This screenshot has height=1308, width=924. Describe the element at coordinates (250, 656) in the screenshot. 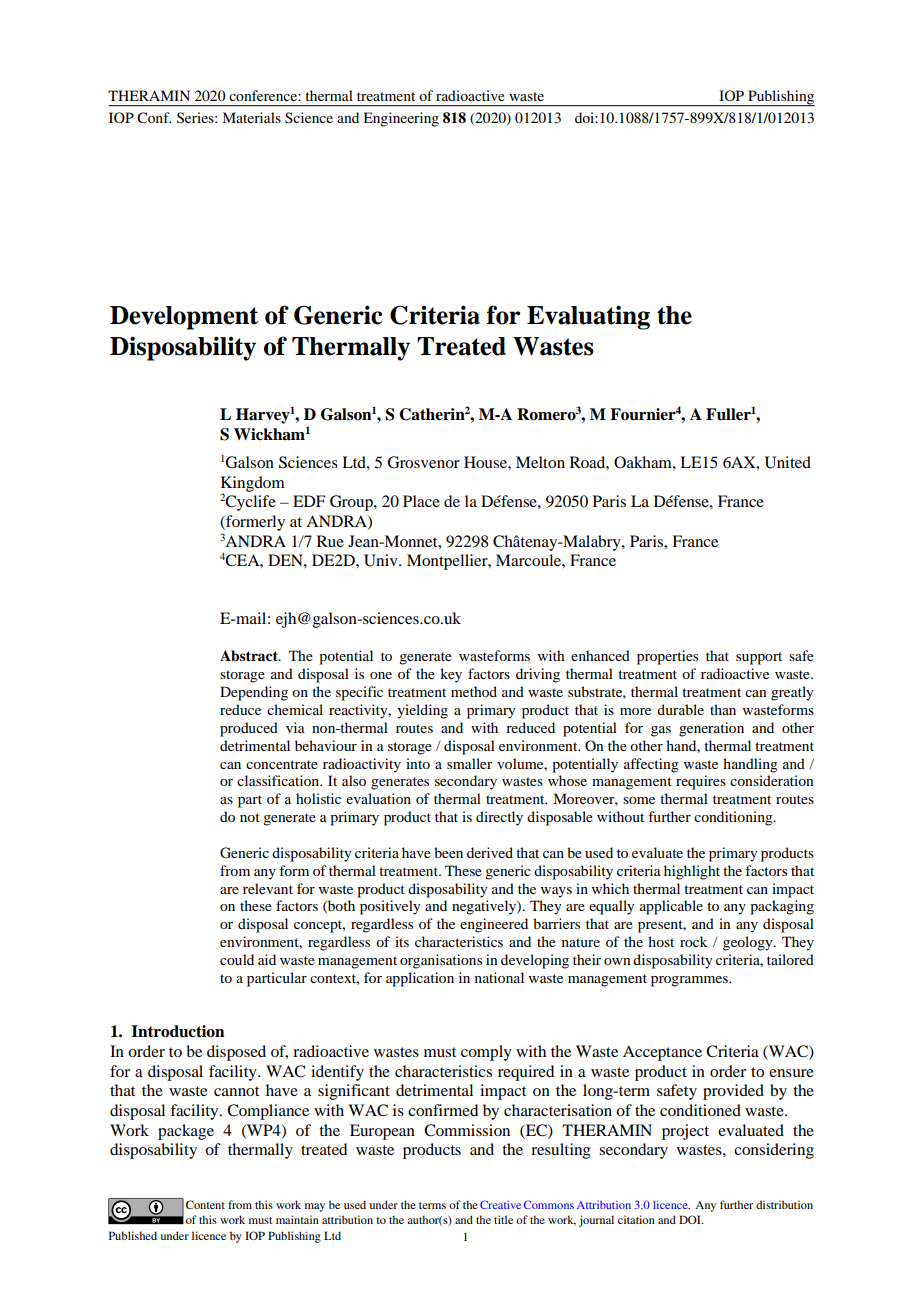

I see `Abstract` at that location.
